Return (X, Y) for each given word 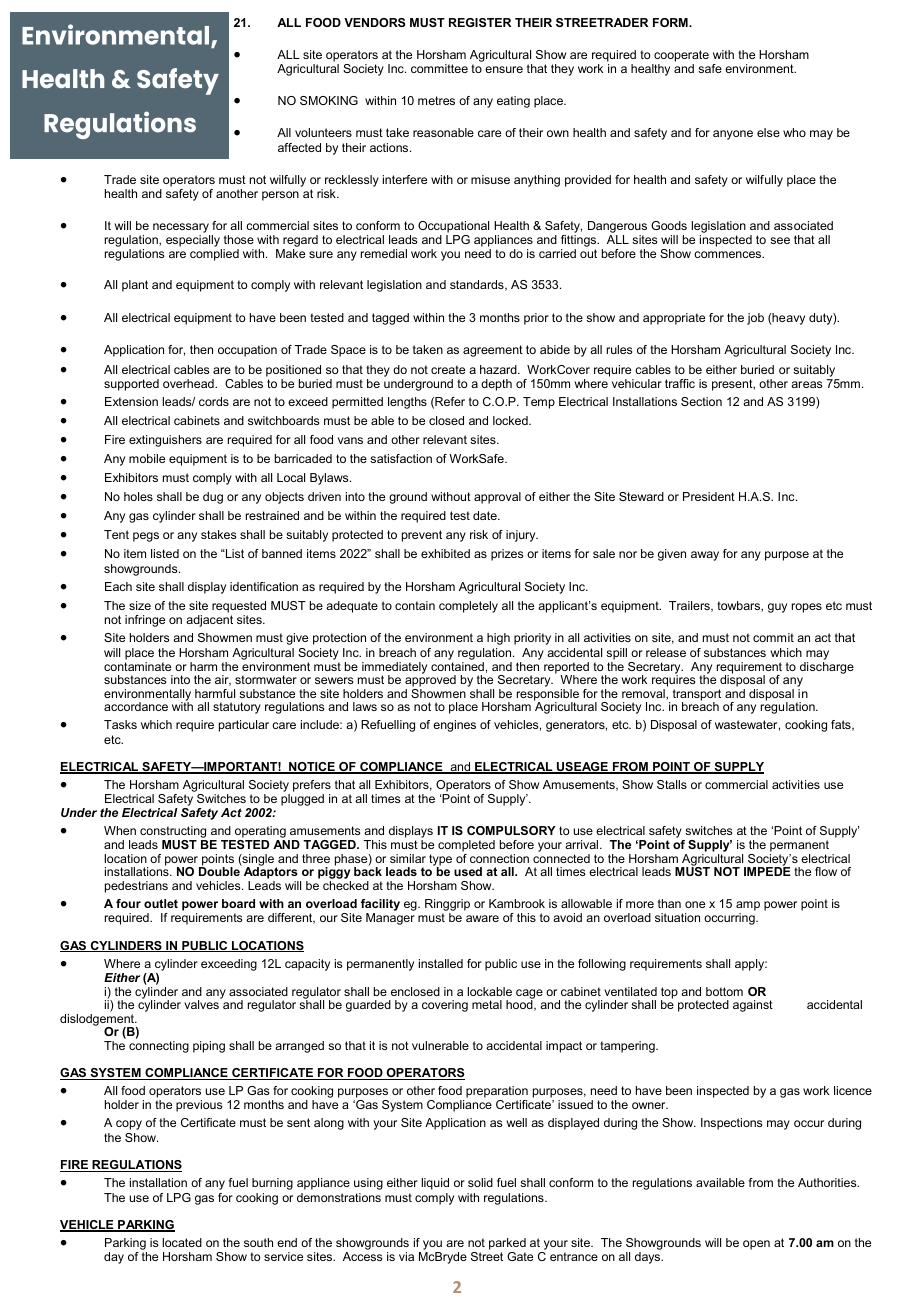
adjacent (209, 621)
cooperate (681, 56)
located (182, 1242)
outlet (161, 903)
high (498, 639)
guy (777, 608)
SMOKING (329, 100)
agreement (493, 351)
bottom (724, 991)
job (755, 319)
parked (507, 1244)
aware (482, 918)
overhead (189, 383)
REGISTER (480, 22)
